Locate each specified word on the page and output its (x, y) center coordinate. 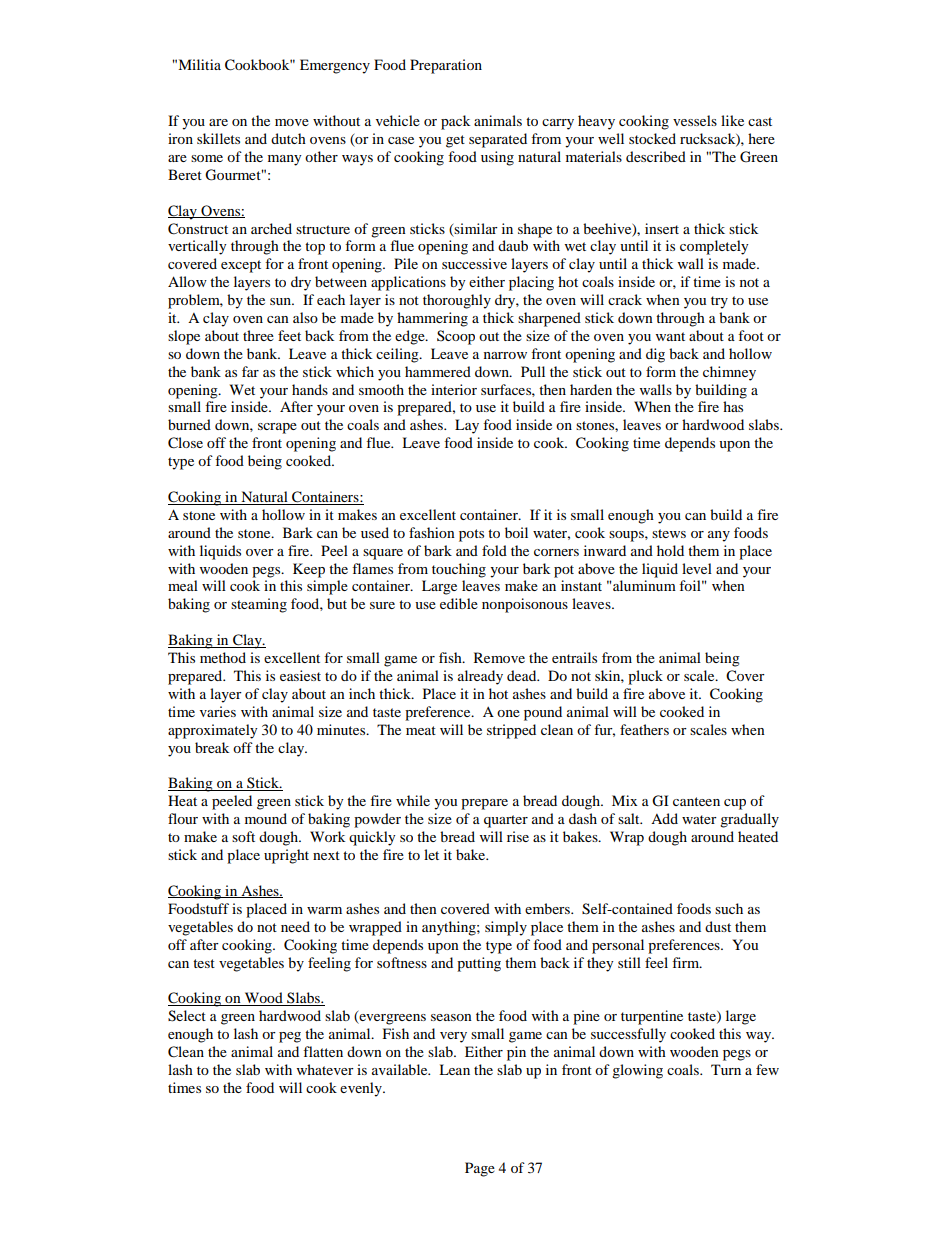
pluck (645, 677)
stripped (511, 731)
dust (718, 926)
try (719, 302)
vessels (695, 120)
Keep (309, 570)
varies (218, 711)
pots (471, 535)
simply (506, 928)
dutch (288, 138)
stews (669, 533)
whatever (325, 1069)
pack (455, 122)
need (295, 926)
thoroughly (457, 301)
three (258, 335)
